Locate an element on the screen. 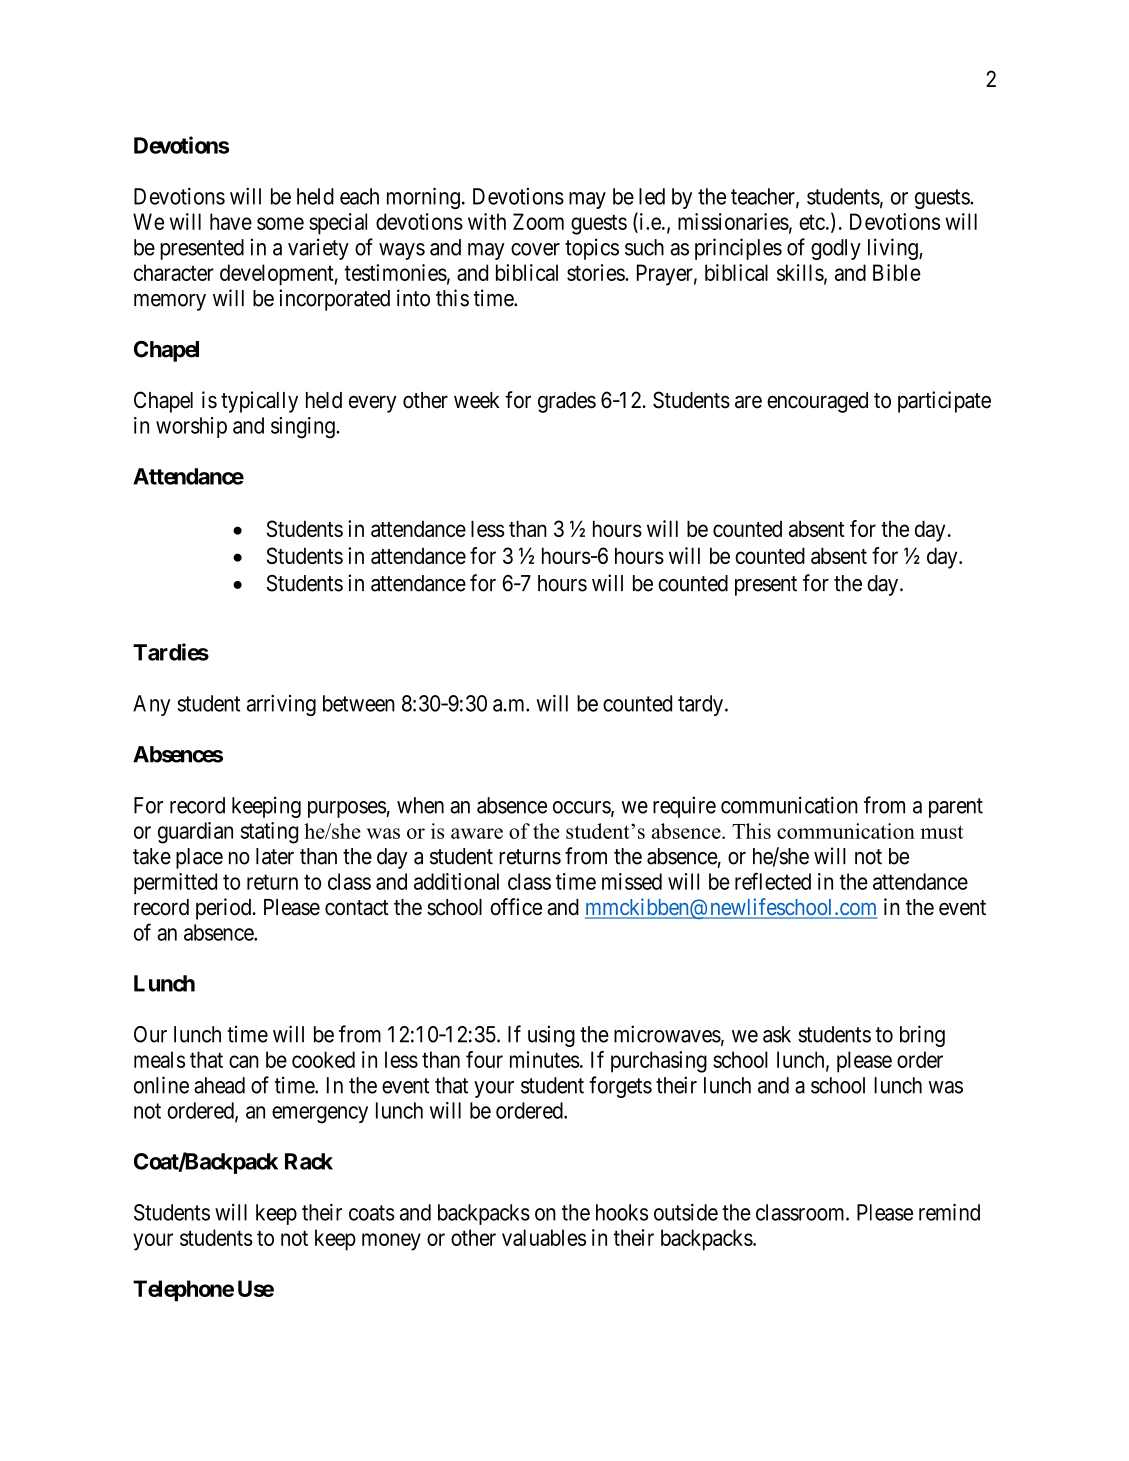  Zoom is located at coordinates (538, 221).
